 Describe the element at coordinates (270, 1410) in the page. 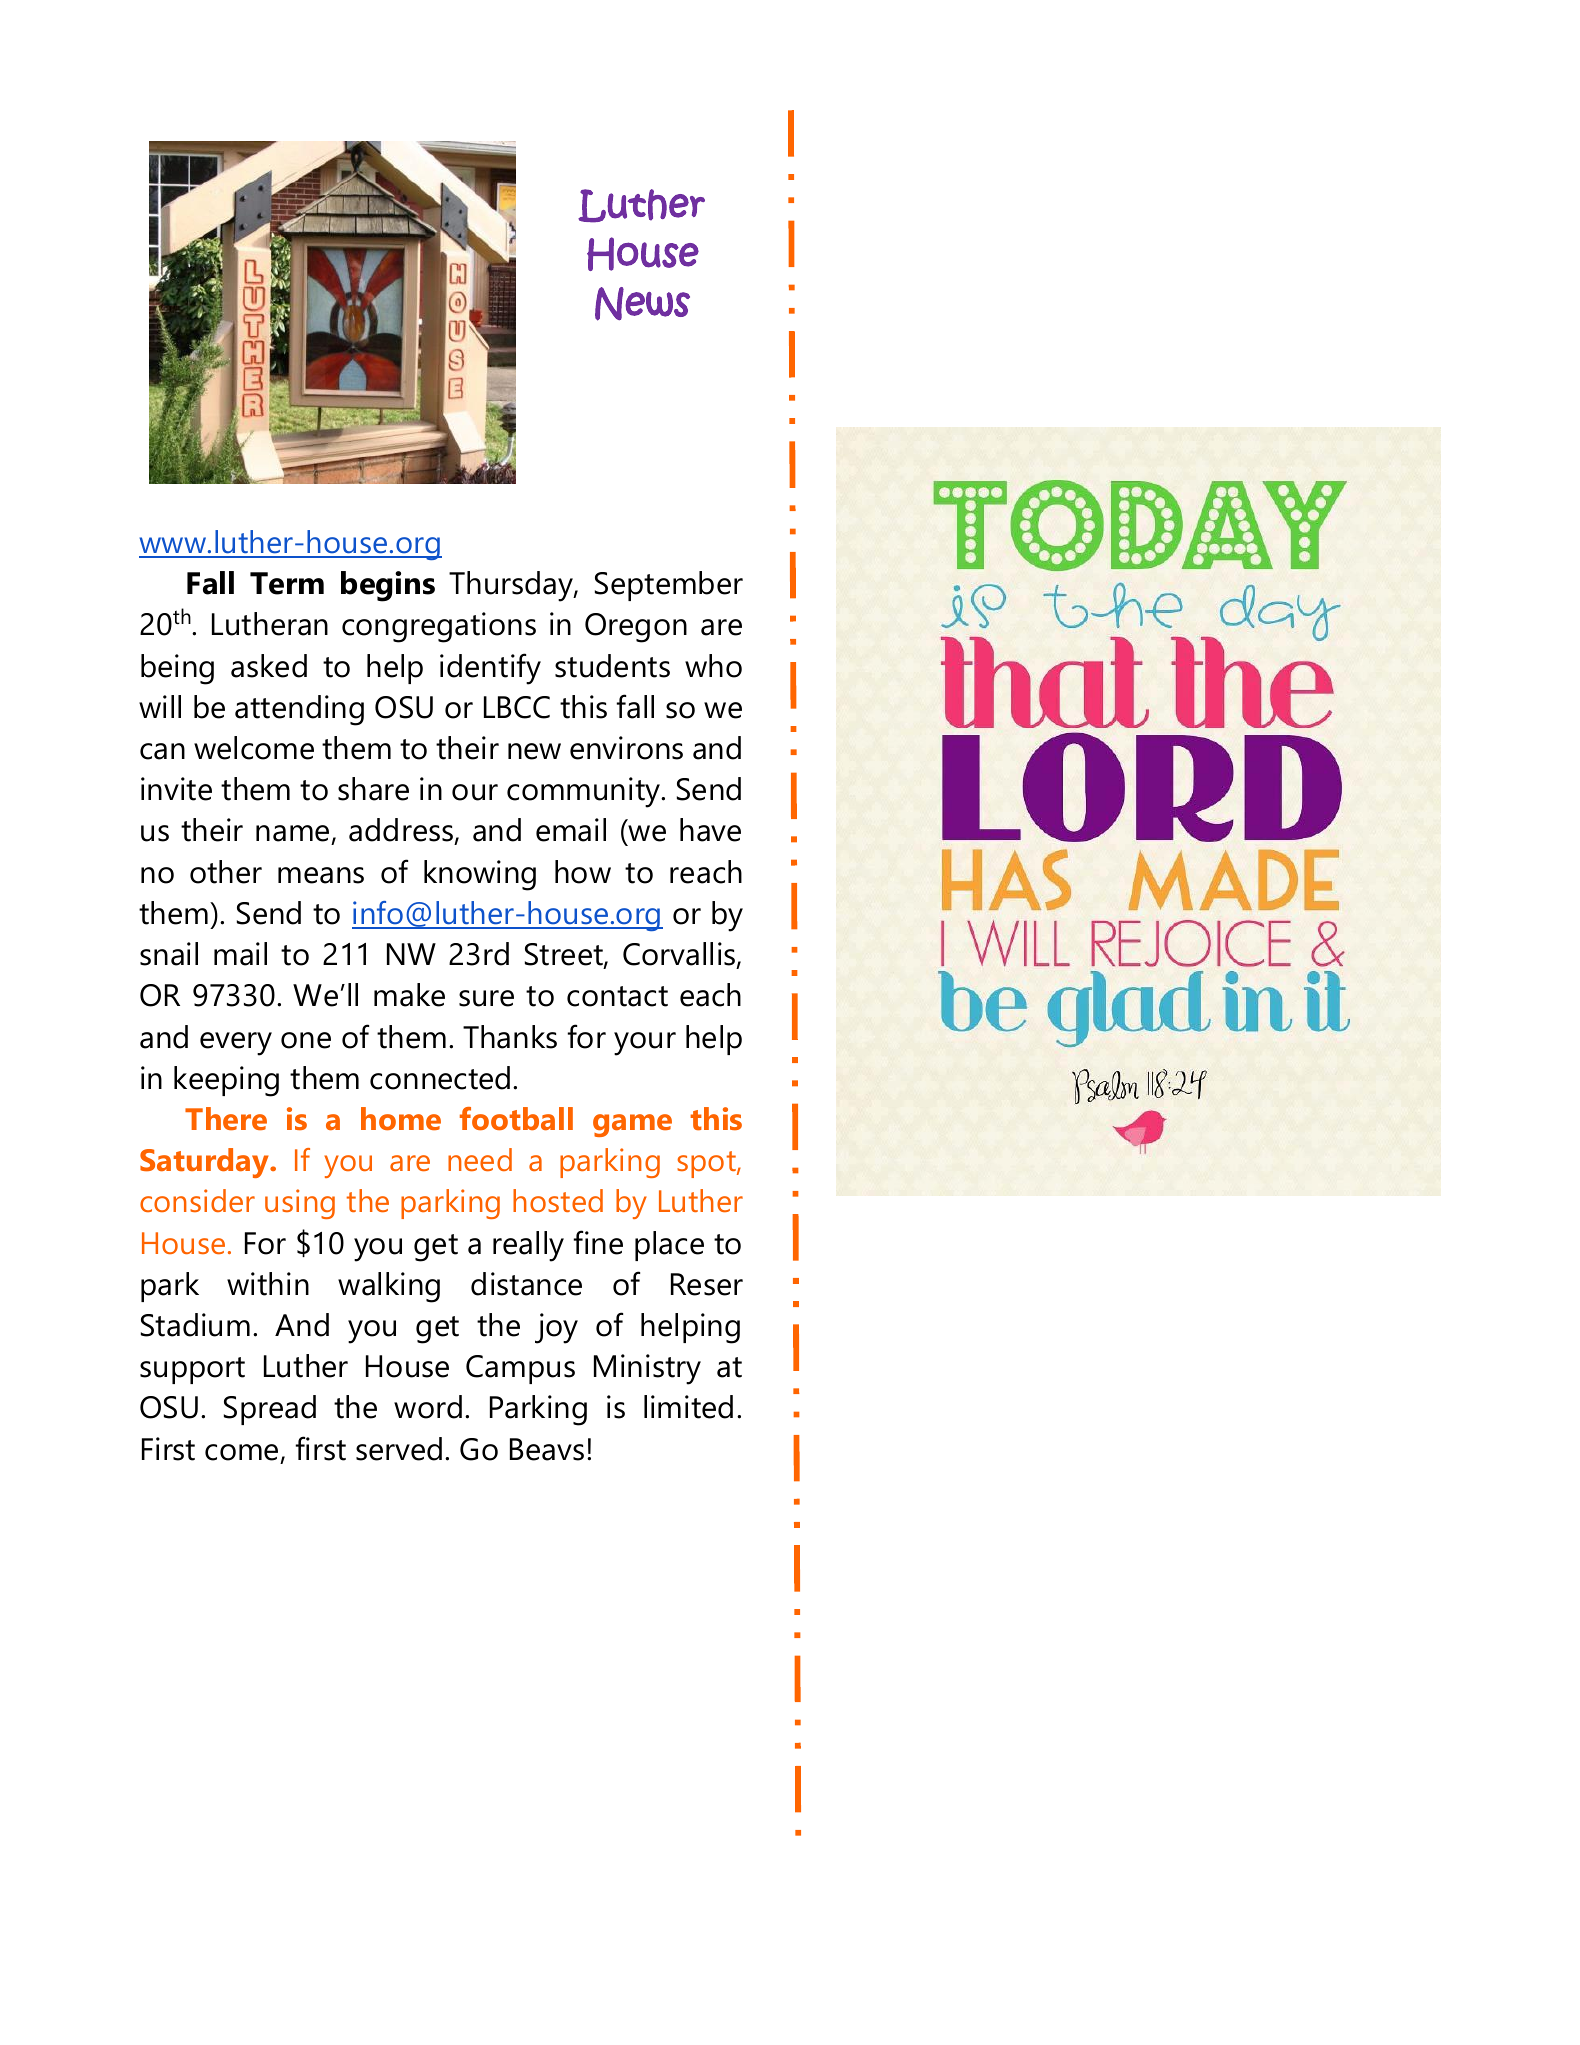

I see `Spread` at that location.
